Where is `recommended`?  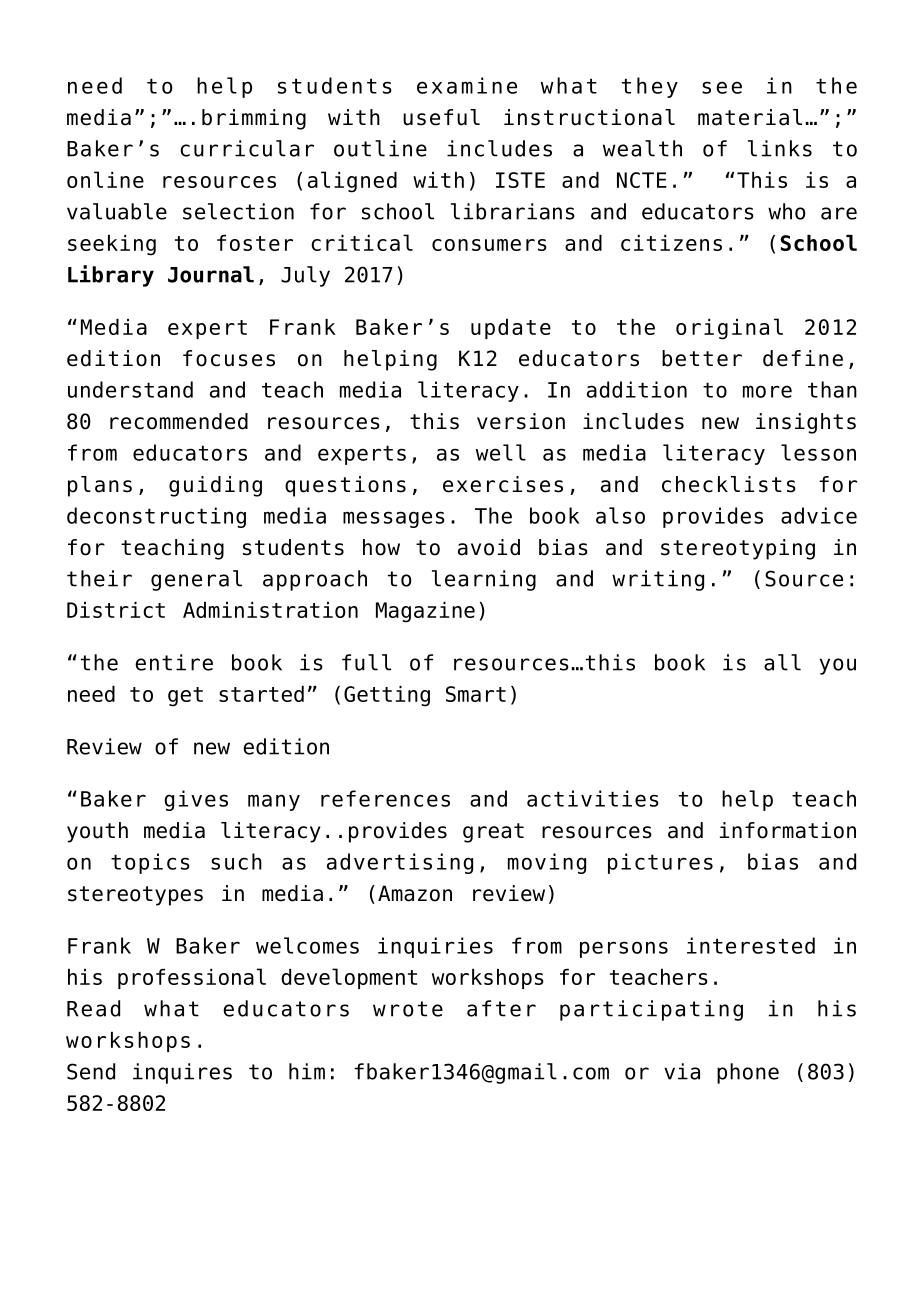 recommended is located at coordinates (179, 421).
